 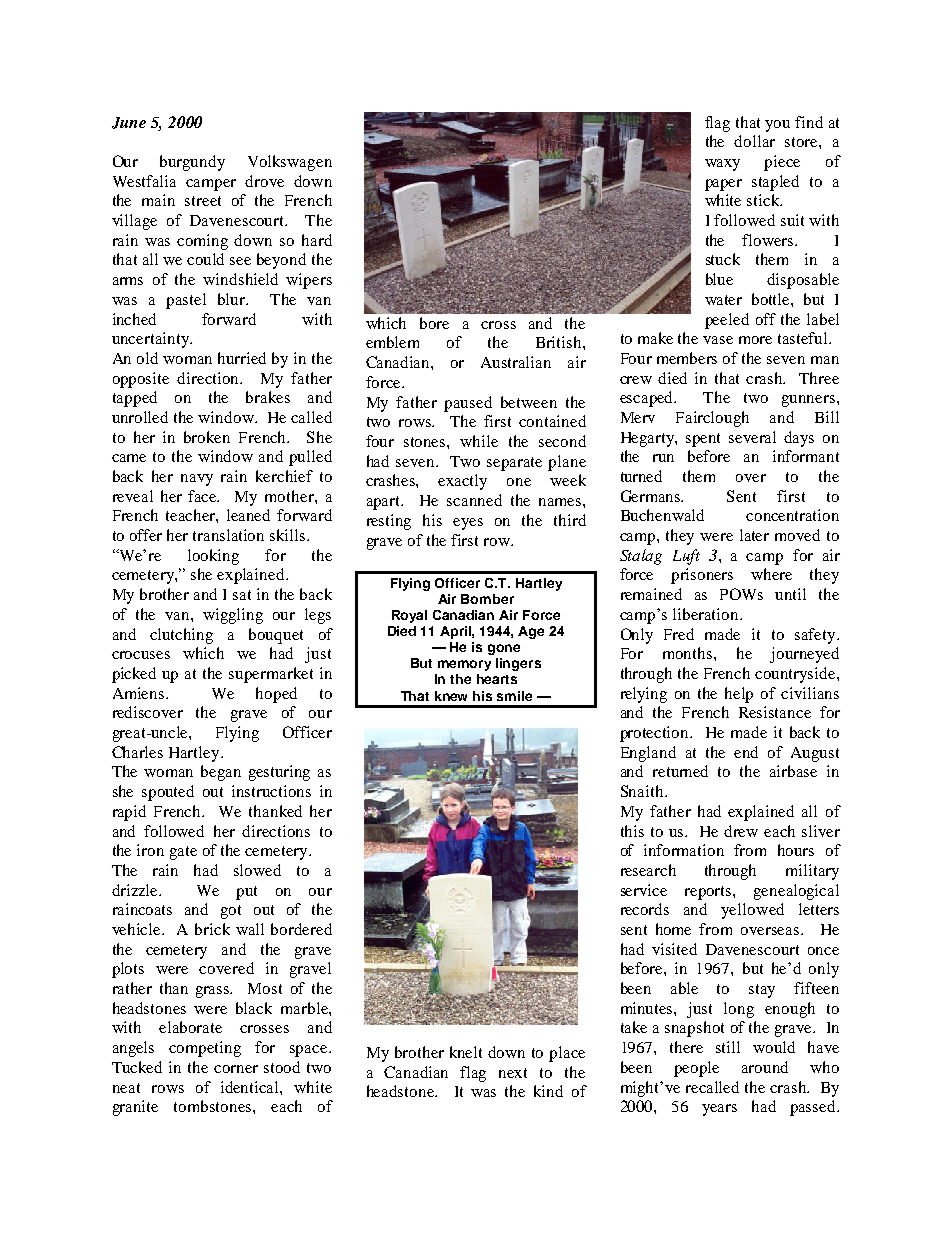 What do you see at coordinates (765, 1067) in the screenshot?
I see `around` at bounding box center [765, 1067].
